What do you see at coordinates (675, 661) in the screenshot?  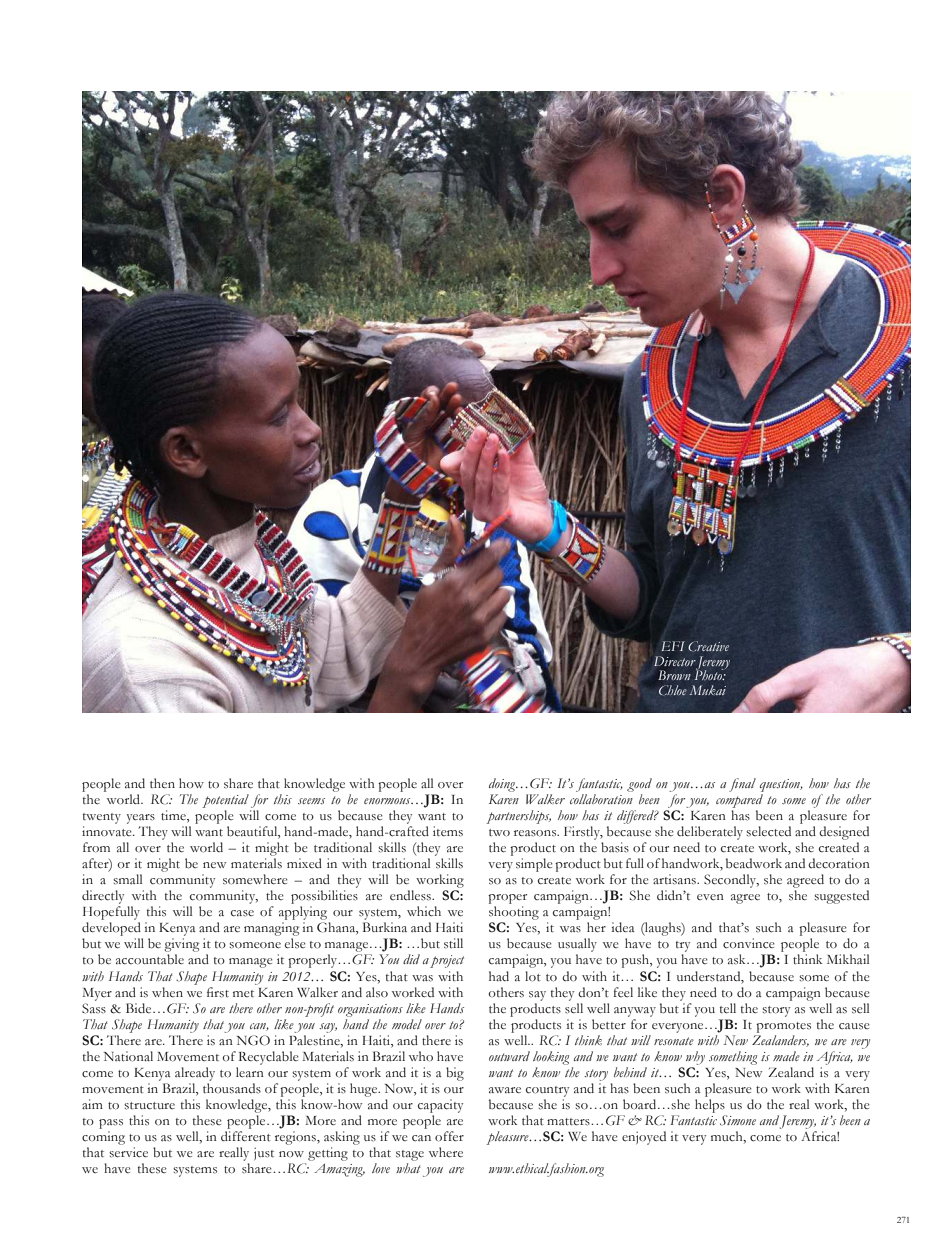 I see `Director` at bounding box center [675, 661].
